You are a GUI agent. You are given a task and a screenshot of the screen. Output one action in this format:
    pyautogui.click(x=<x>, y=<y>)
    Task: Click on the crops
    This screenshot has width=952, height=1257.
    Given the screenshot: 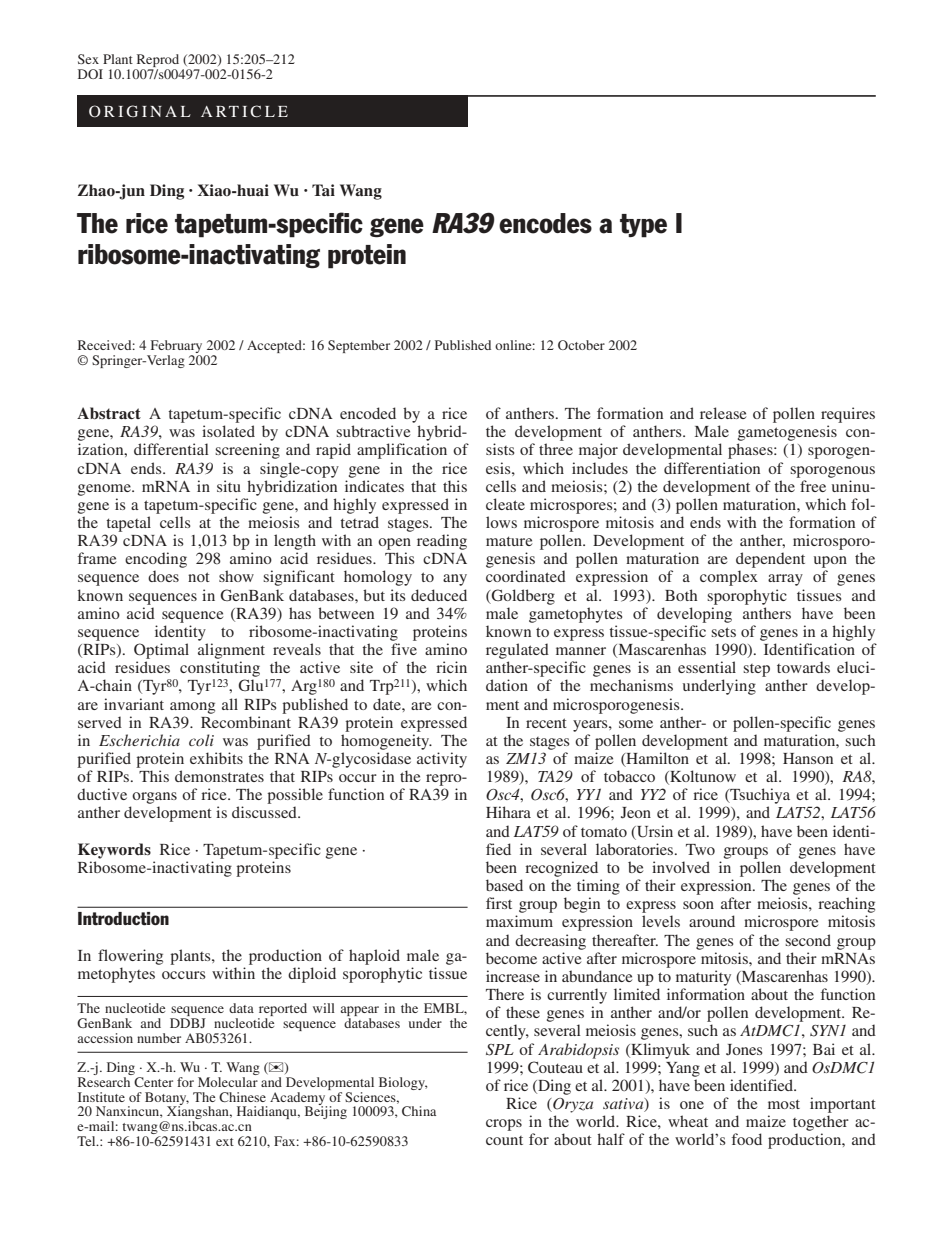 What is the action you would take?
    pyautogui.click(x=504, y=1125)
